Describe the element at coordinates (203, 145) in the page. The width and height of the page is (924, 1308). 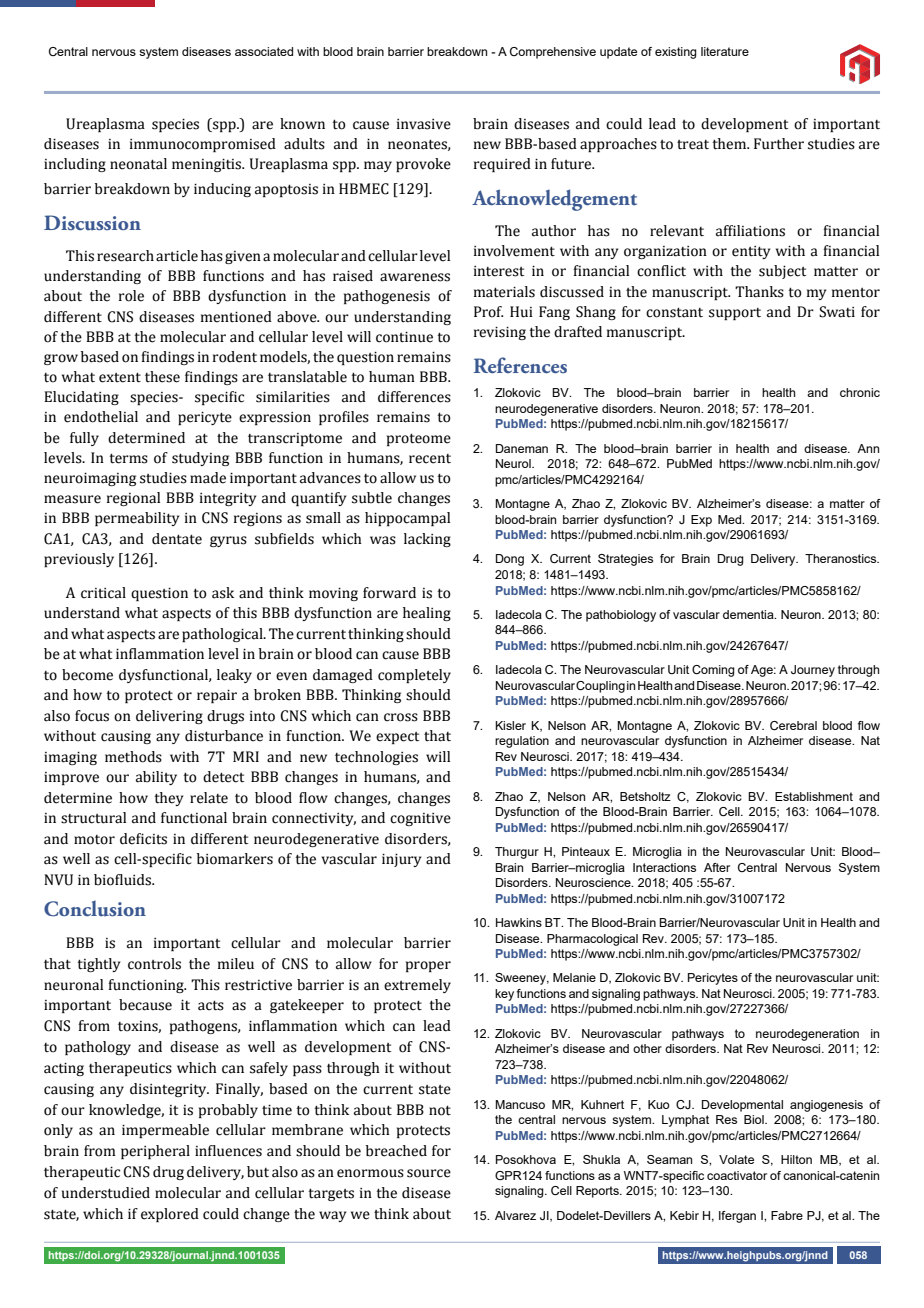
I see `immunocompromised` at that location.
